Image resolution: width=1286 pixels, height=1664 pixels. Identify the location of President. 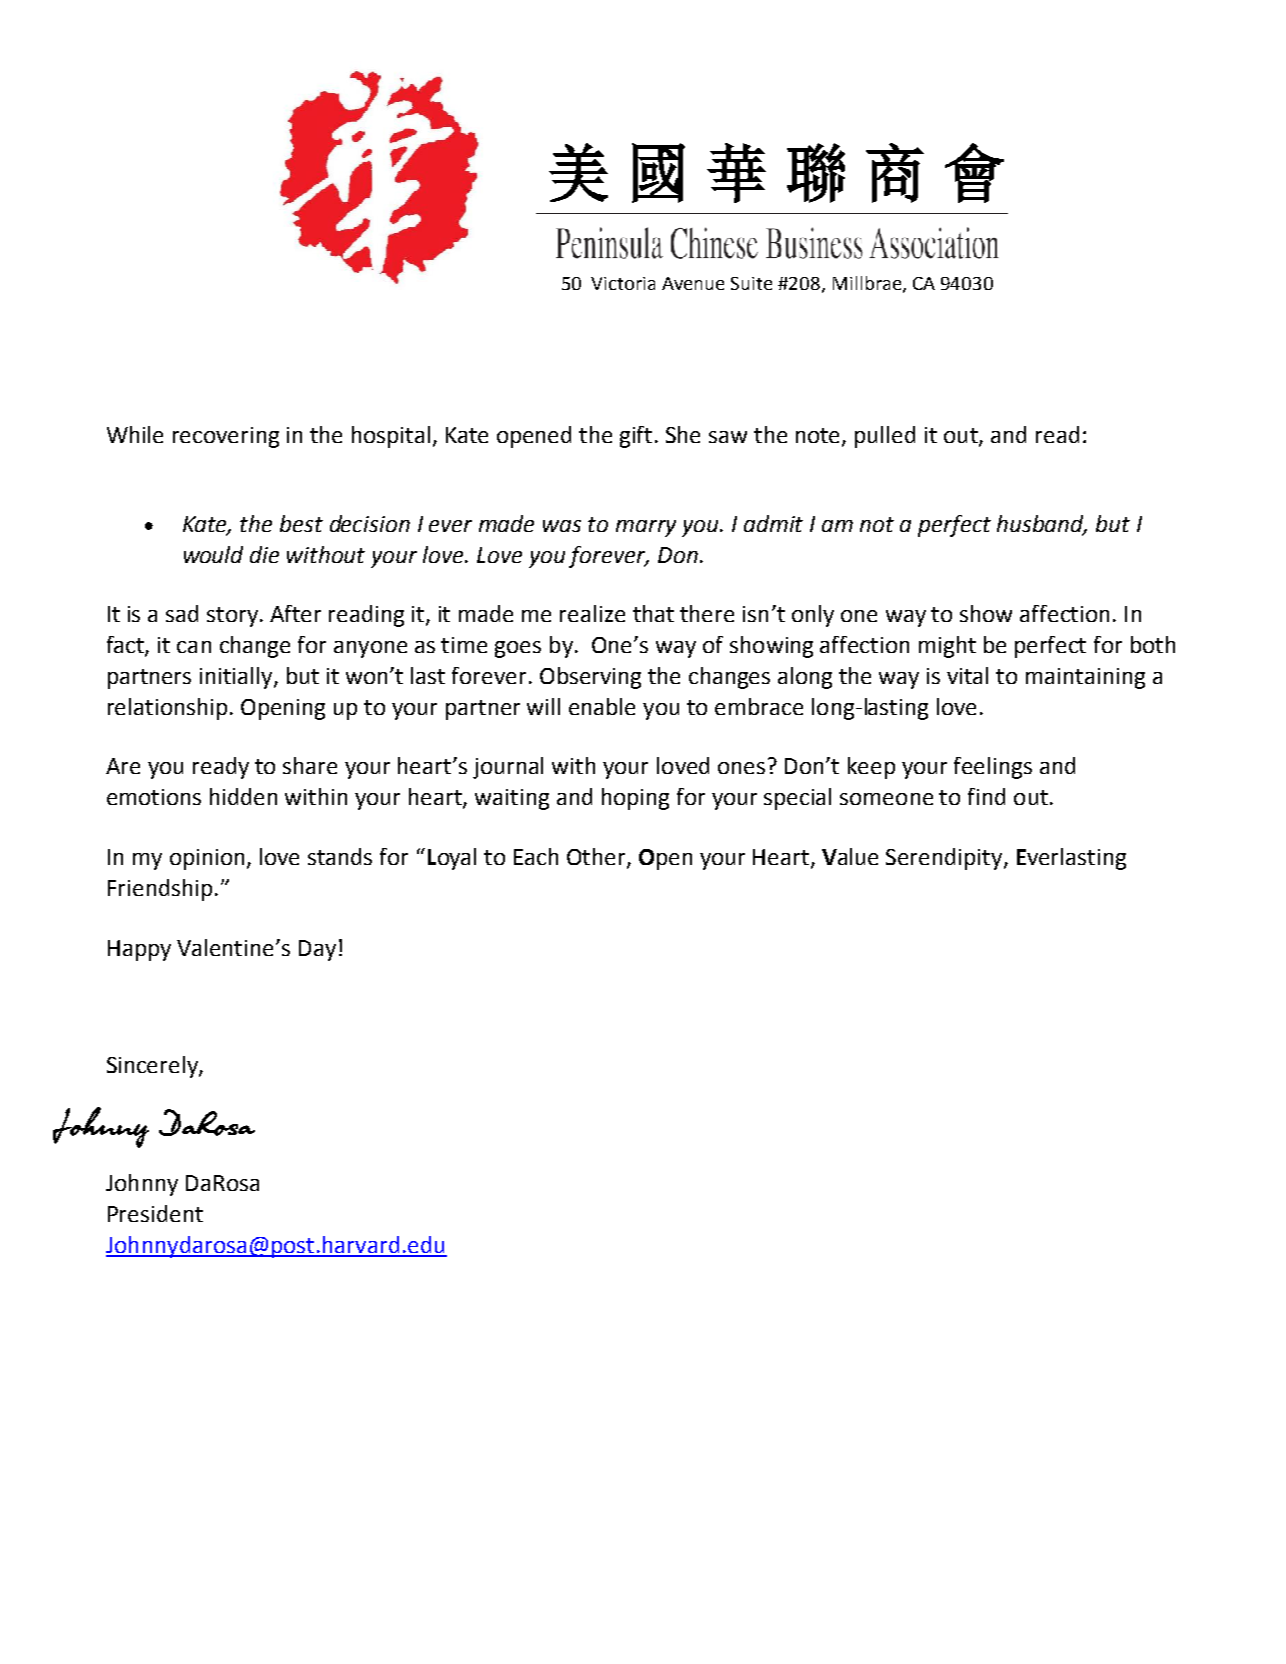
(155, 1213).
